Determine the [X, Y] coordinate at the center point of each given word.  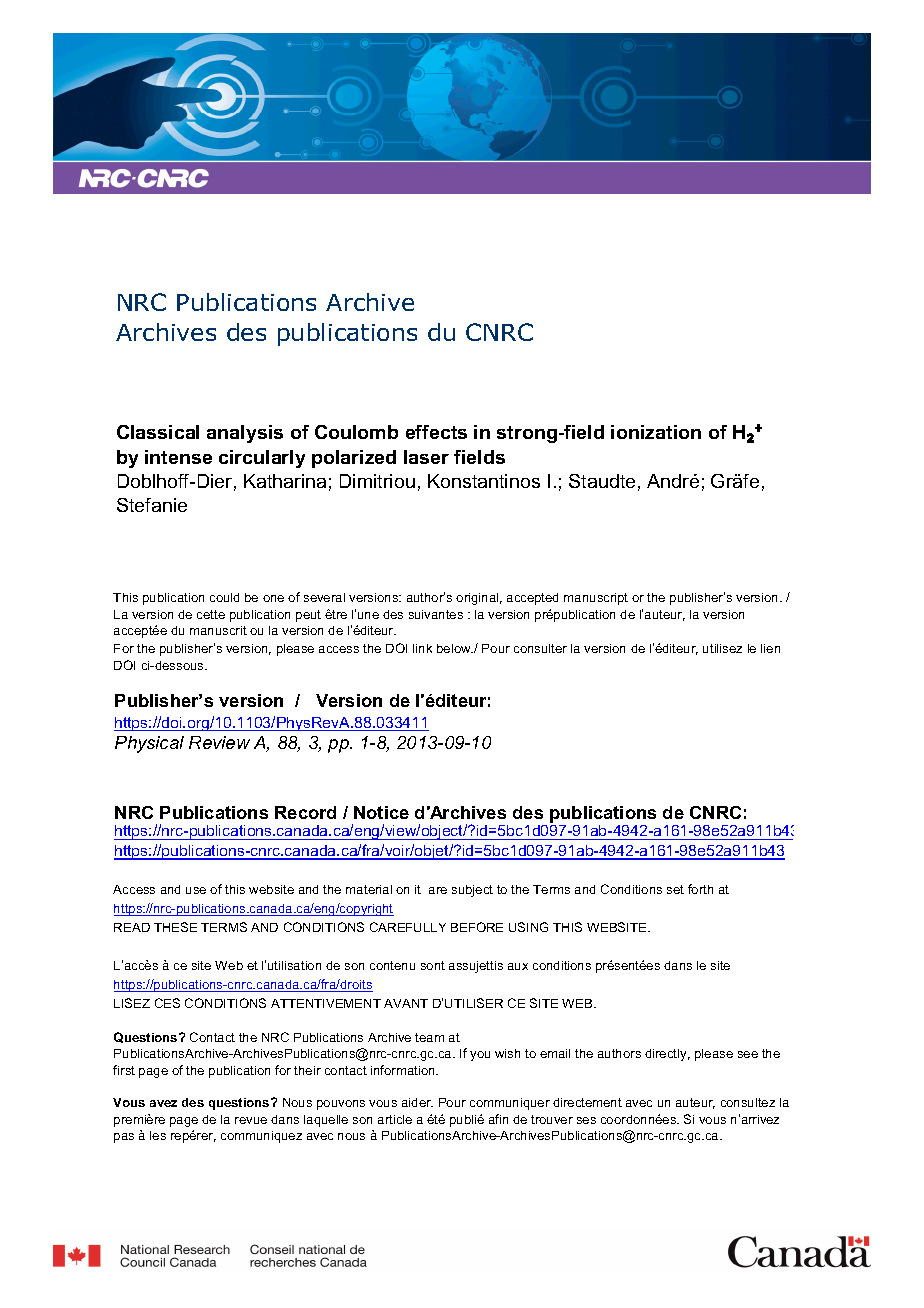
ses [586, 1120]
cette [211, 614]
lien [770, 648]
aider [417, 1102]
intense [178, 457]
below [455, 648]
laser [426, 457]
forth [700, 889]
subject [472, 891]
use [196, 890]
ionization [656, 432]
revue [251, 1120]
